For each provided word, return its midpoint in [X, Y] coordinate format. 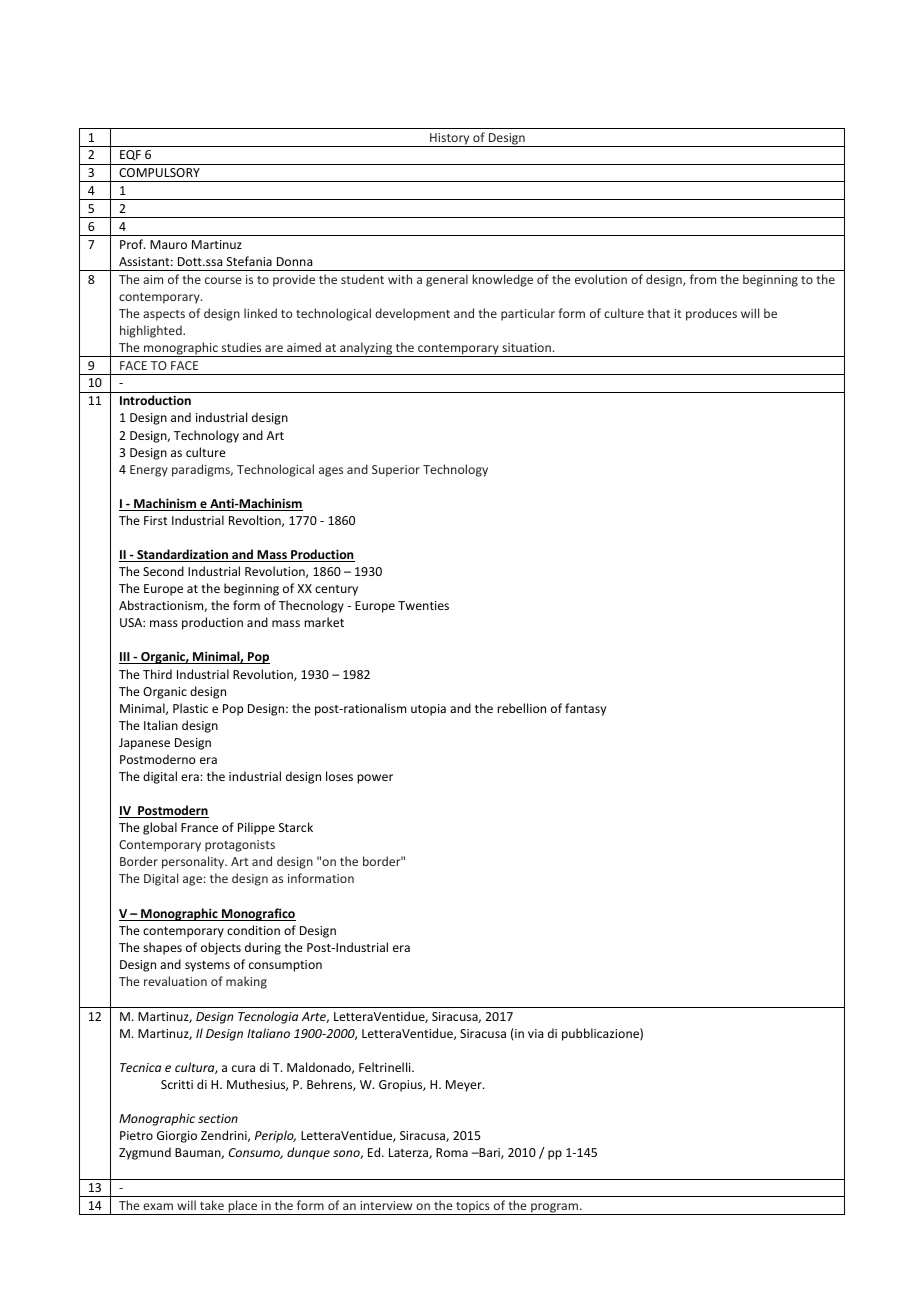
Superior [396, 471]
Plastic [190, 708]
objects [221, 948]
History [450, 140]
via [535, 1033]
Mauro [168, 244]
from [703, 279]
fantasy [585, 709]
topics [473, 1208]
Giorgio [177, 1137]
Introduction [155, 400]
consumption [285, 966]
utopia [428, 710]
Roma [452, 1152]
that [658, 313]
